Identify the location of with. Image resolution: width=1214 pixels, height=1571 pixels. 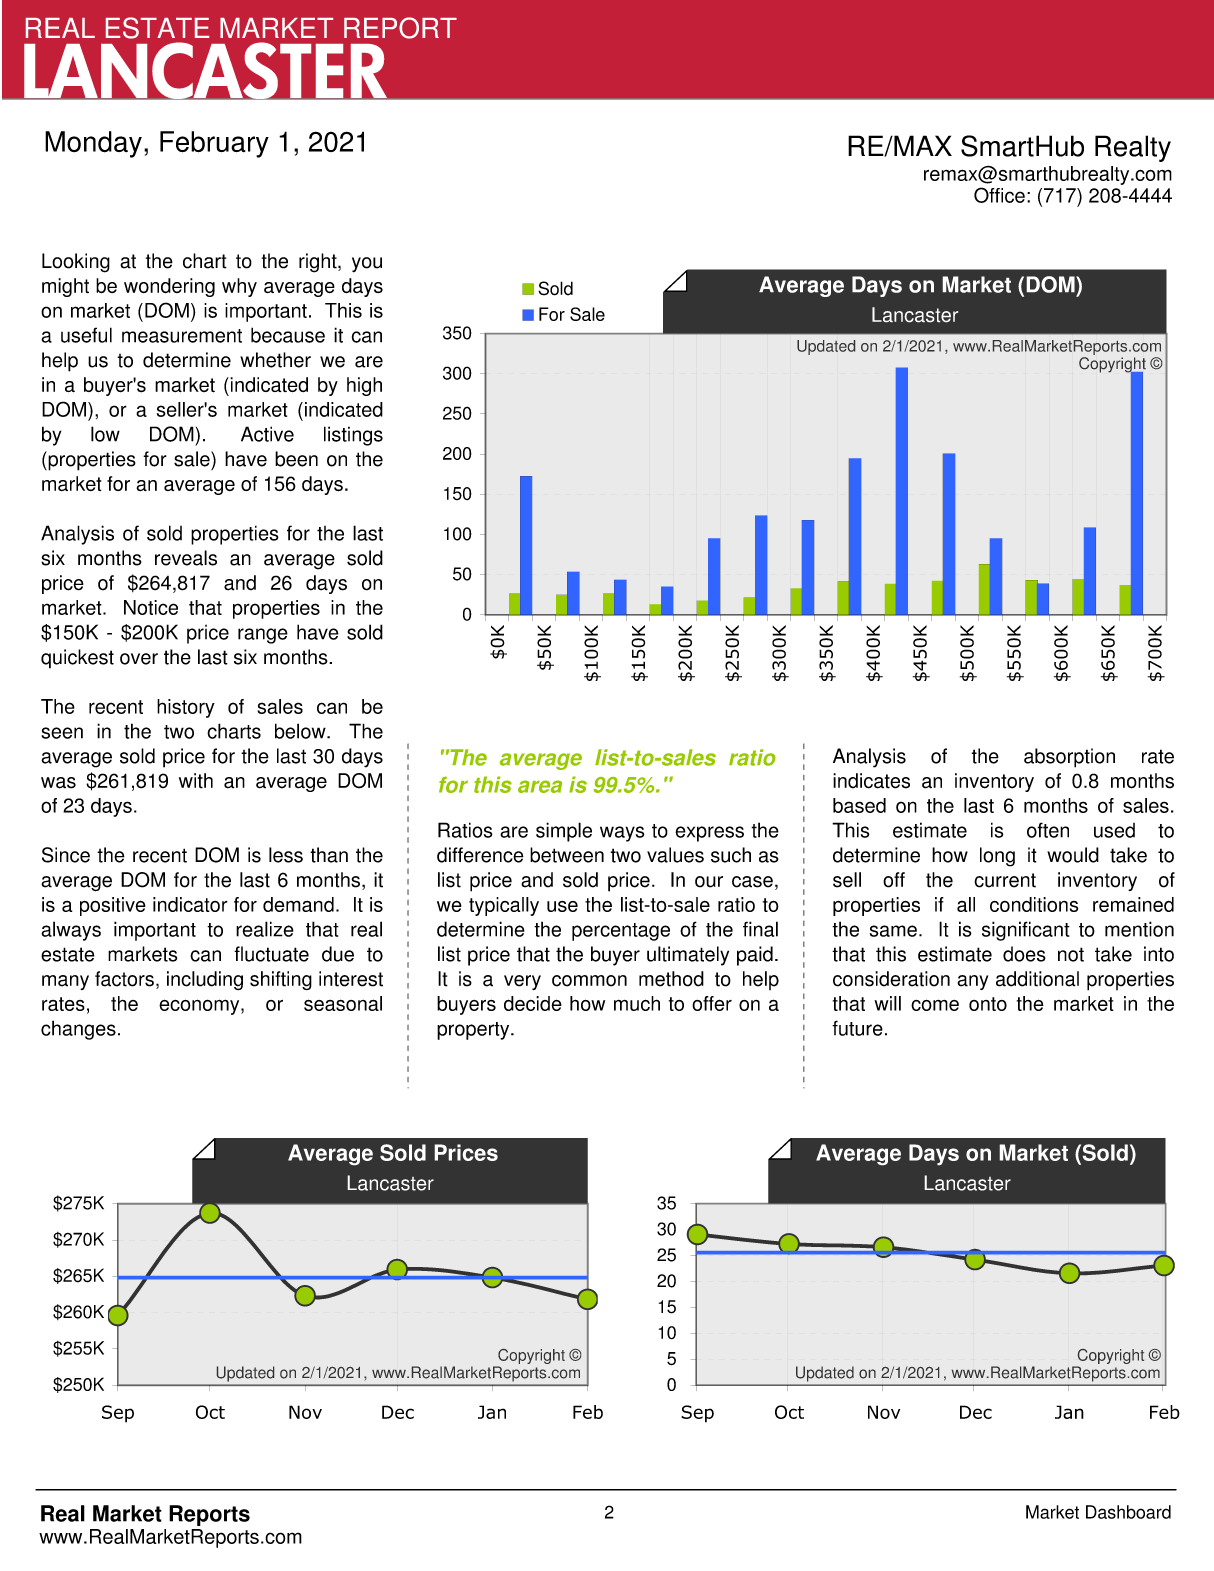
(196, 781).
